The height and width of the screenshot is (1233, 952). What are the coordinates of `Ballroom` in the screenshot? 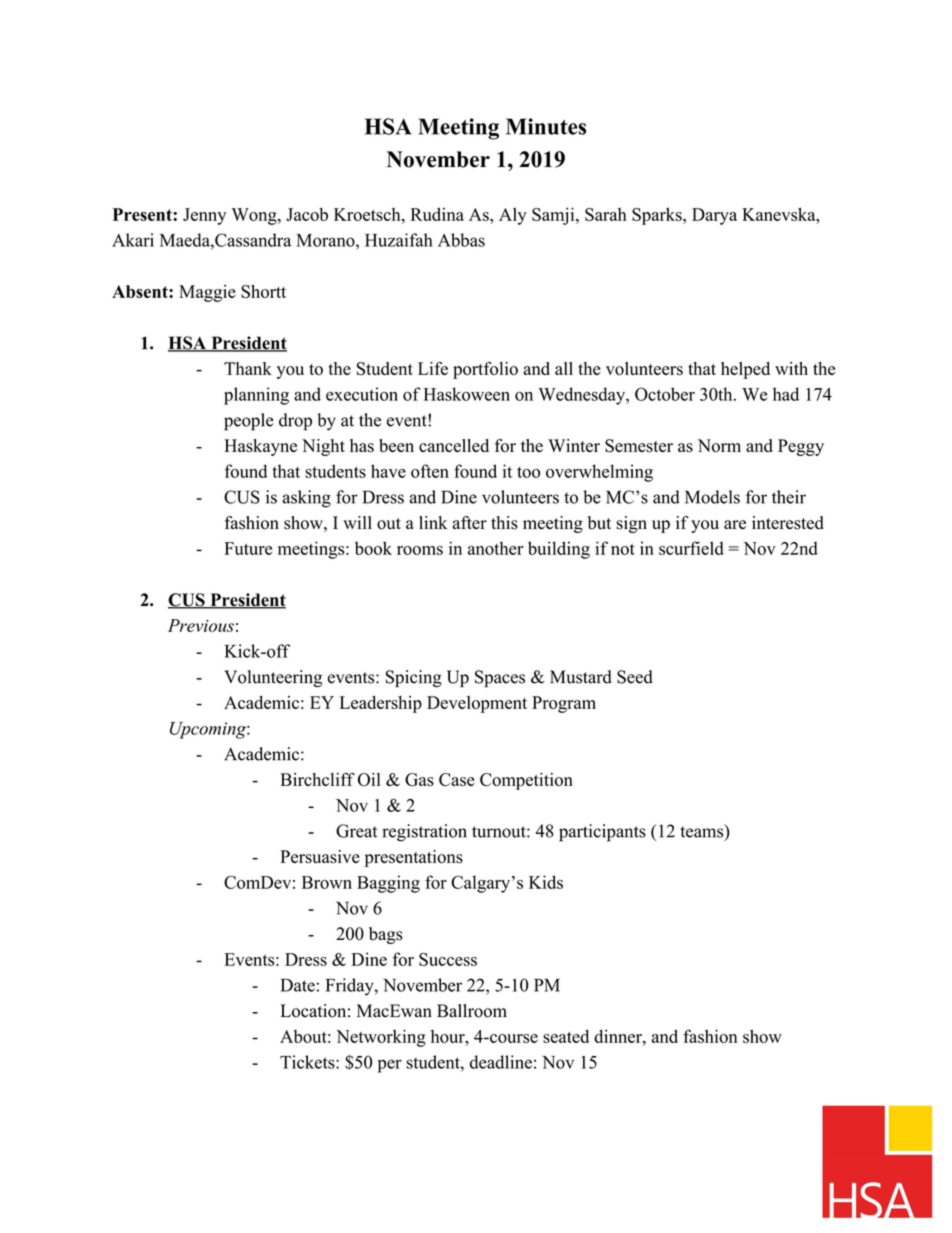 It's located at (472, 1011).
